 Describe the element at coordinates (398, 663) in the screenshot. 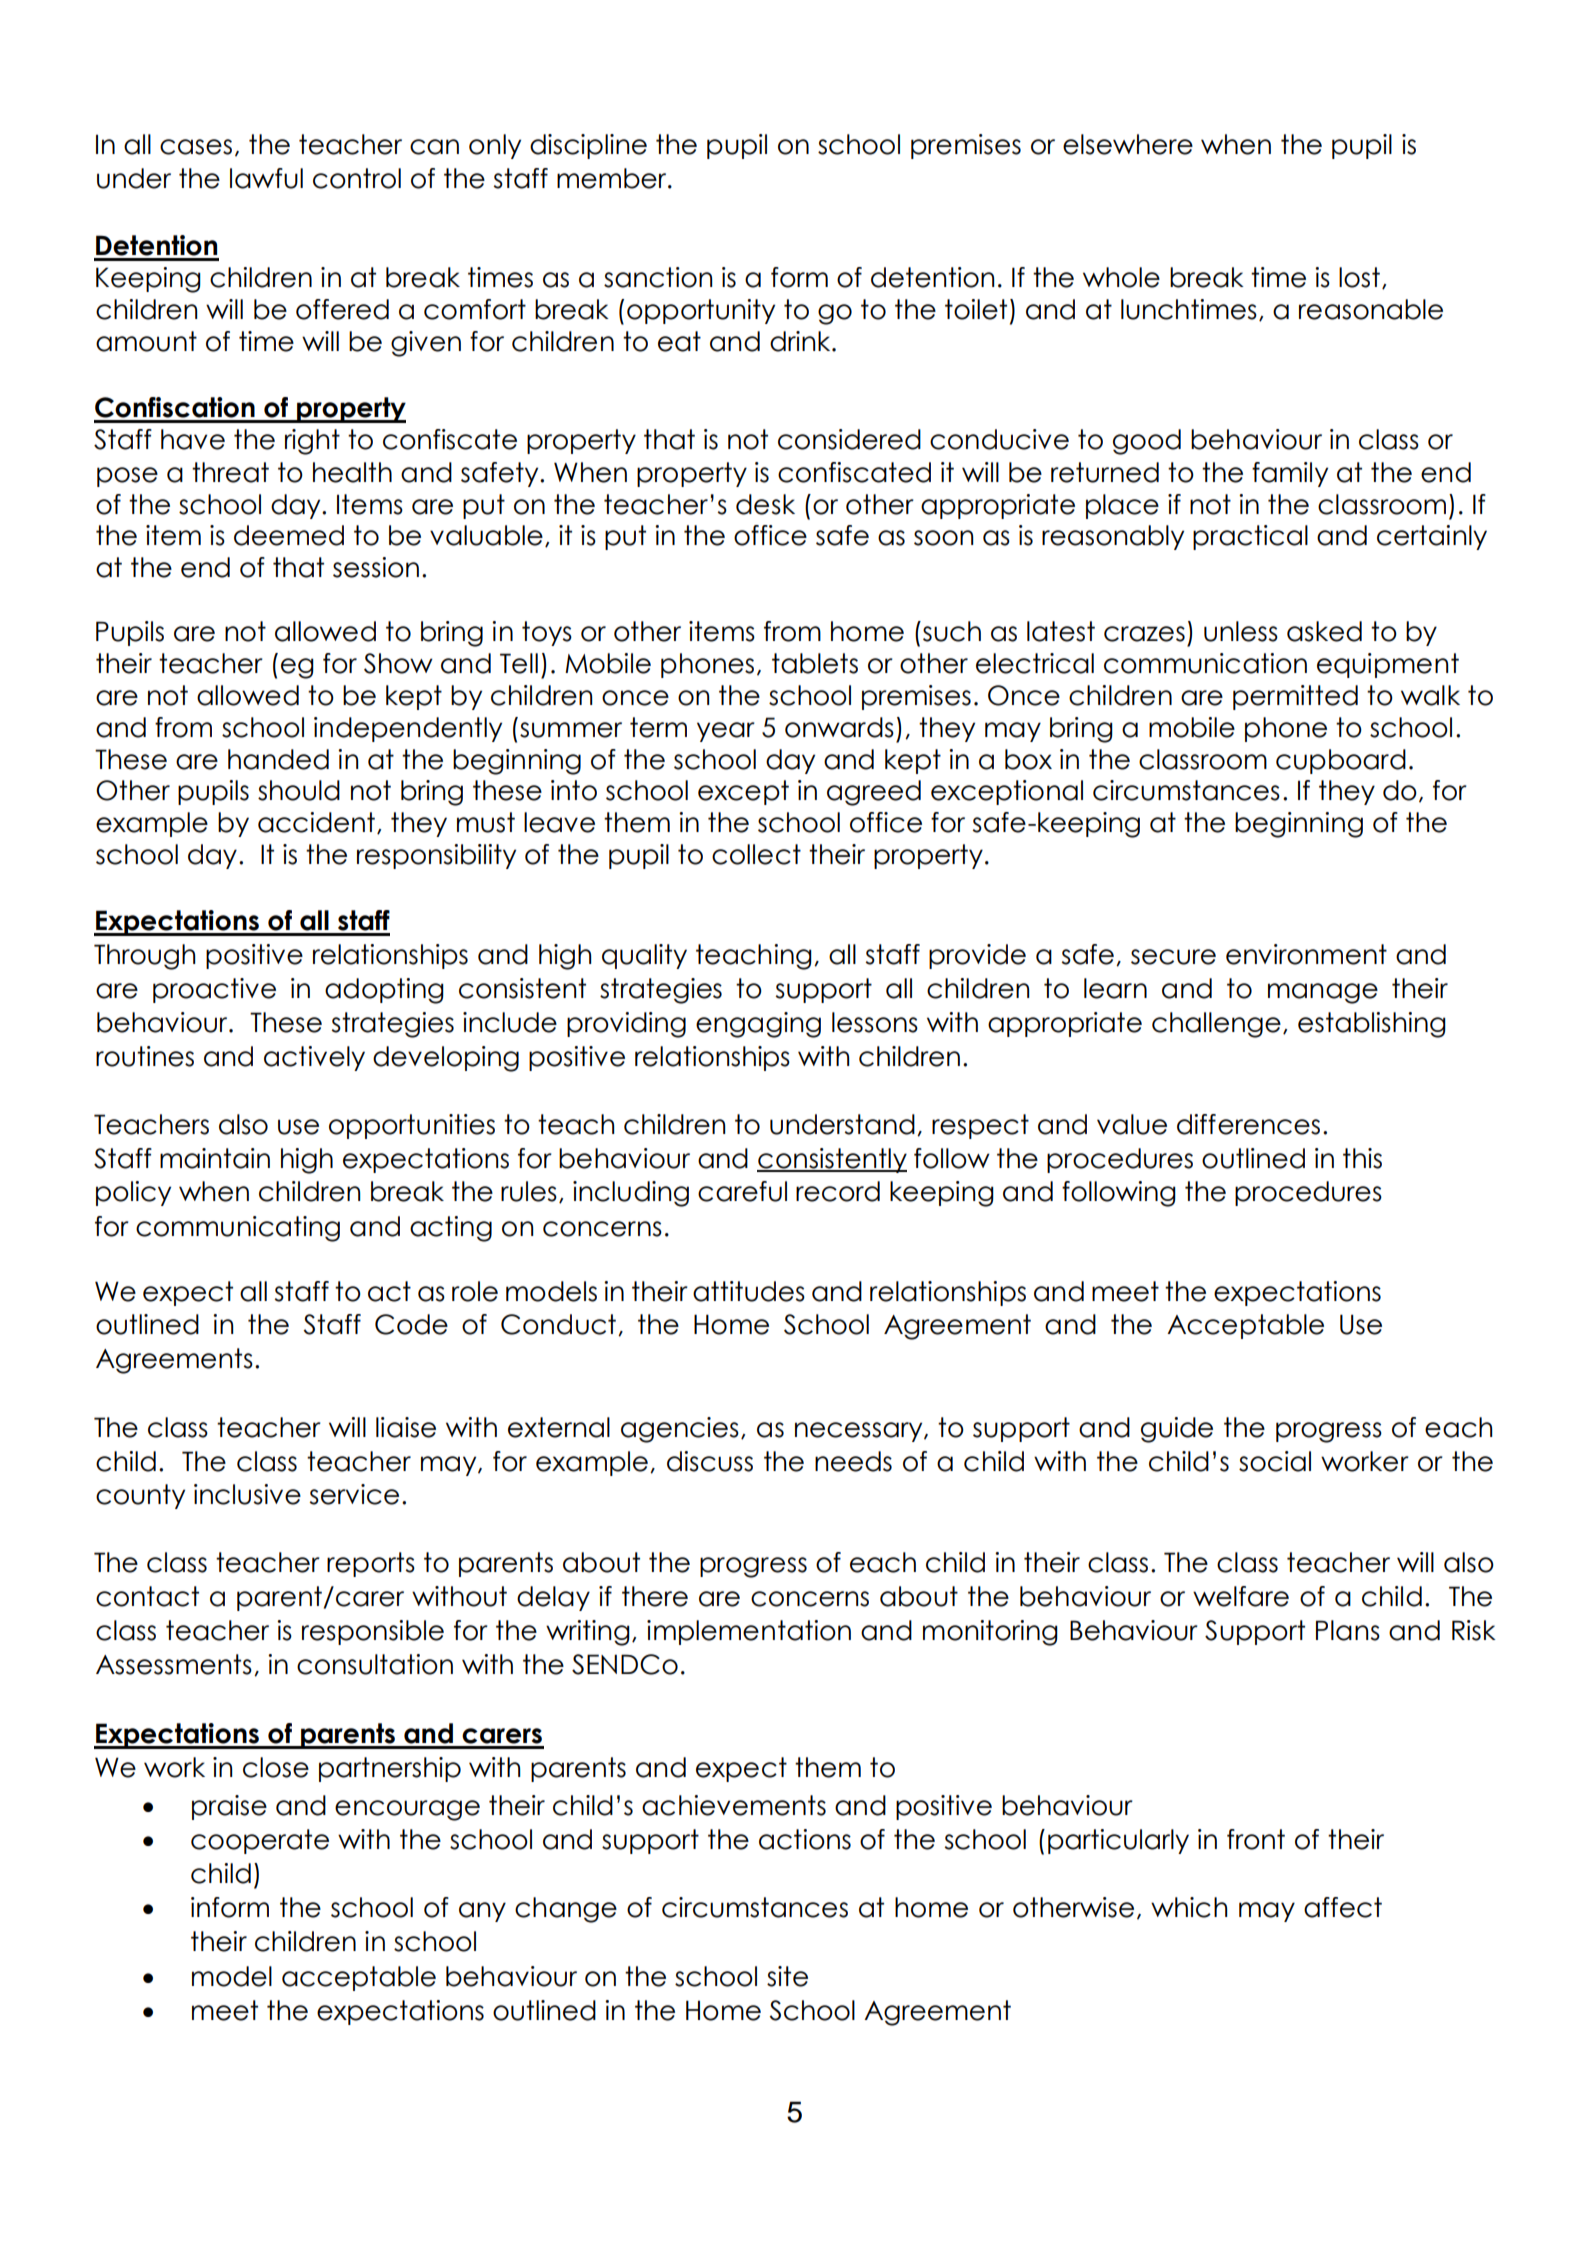

I see `Show` at that location.
